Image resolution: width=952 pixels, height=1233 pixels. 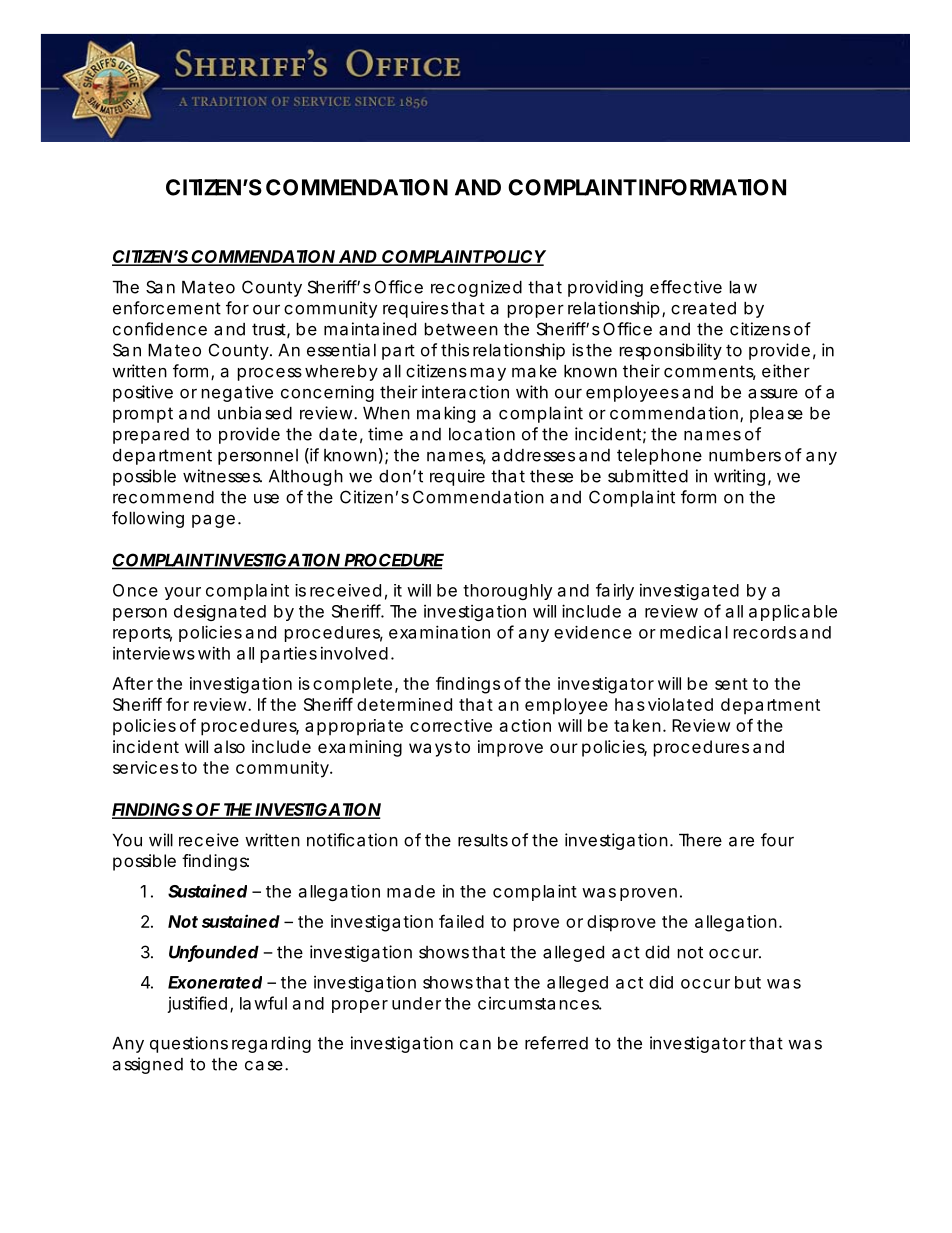 What do you see at coordinates (700, 840) in the document?
I see `There` at bounding box center [700, 840].
